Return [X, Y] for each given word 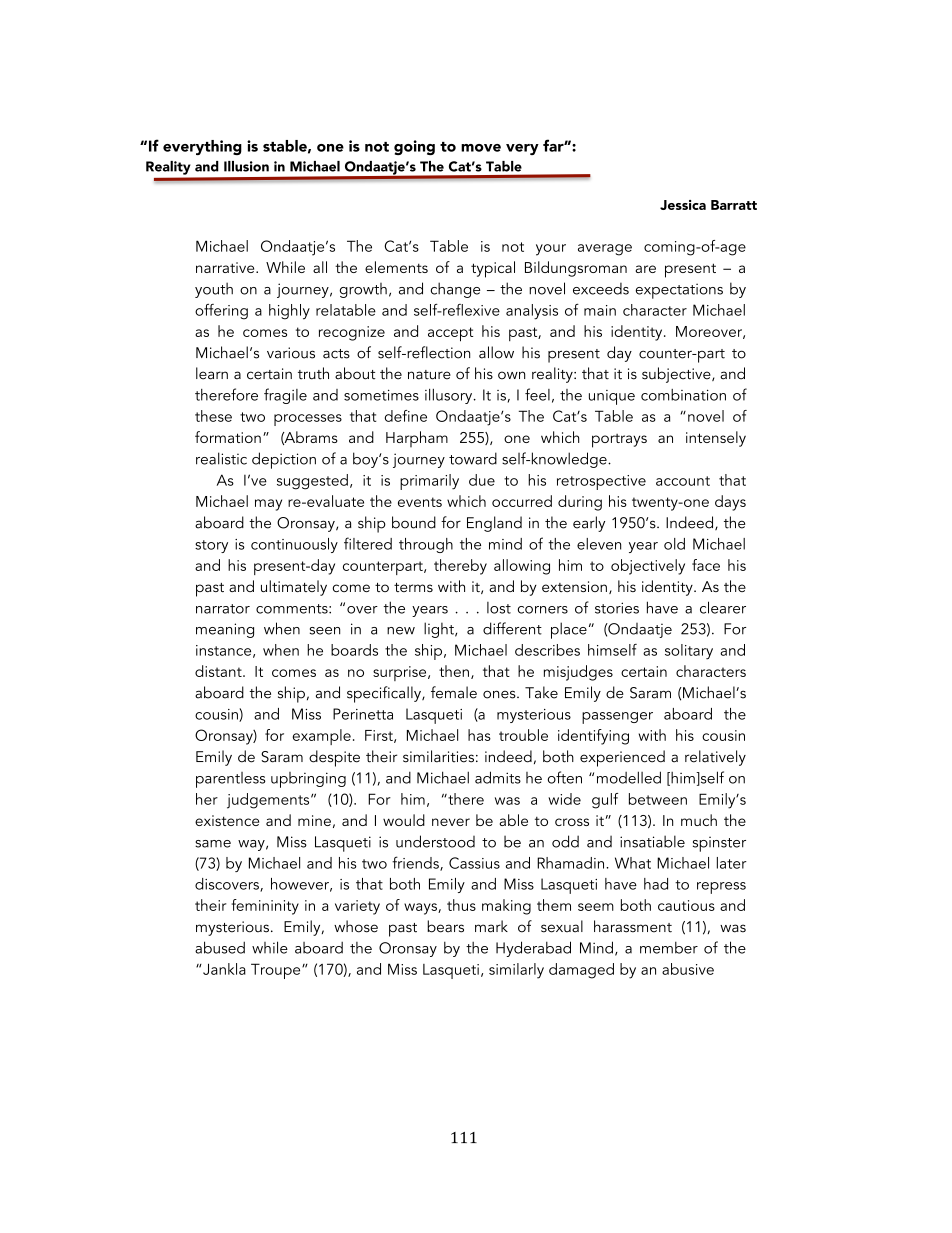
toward [473, 458]
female [454, 692]
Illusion [246, 166]
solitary [689, 652]
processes [308, 420]
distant [219, 671]
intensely [716, 439]
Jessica [683, 205]
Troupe [277, 971]
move [481, 148]
